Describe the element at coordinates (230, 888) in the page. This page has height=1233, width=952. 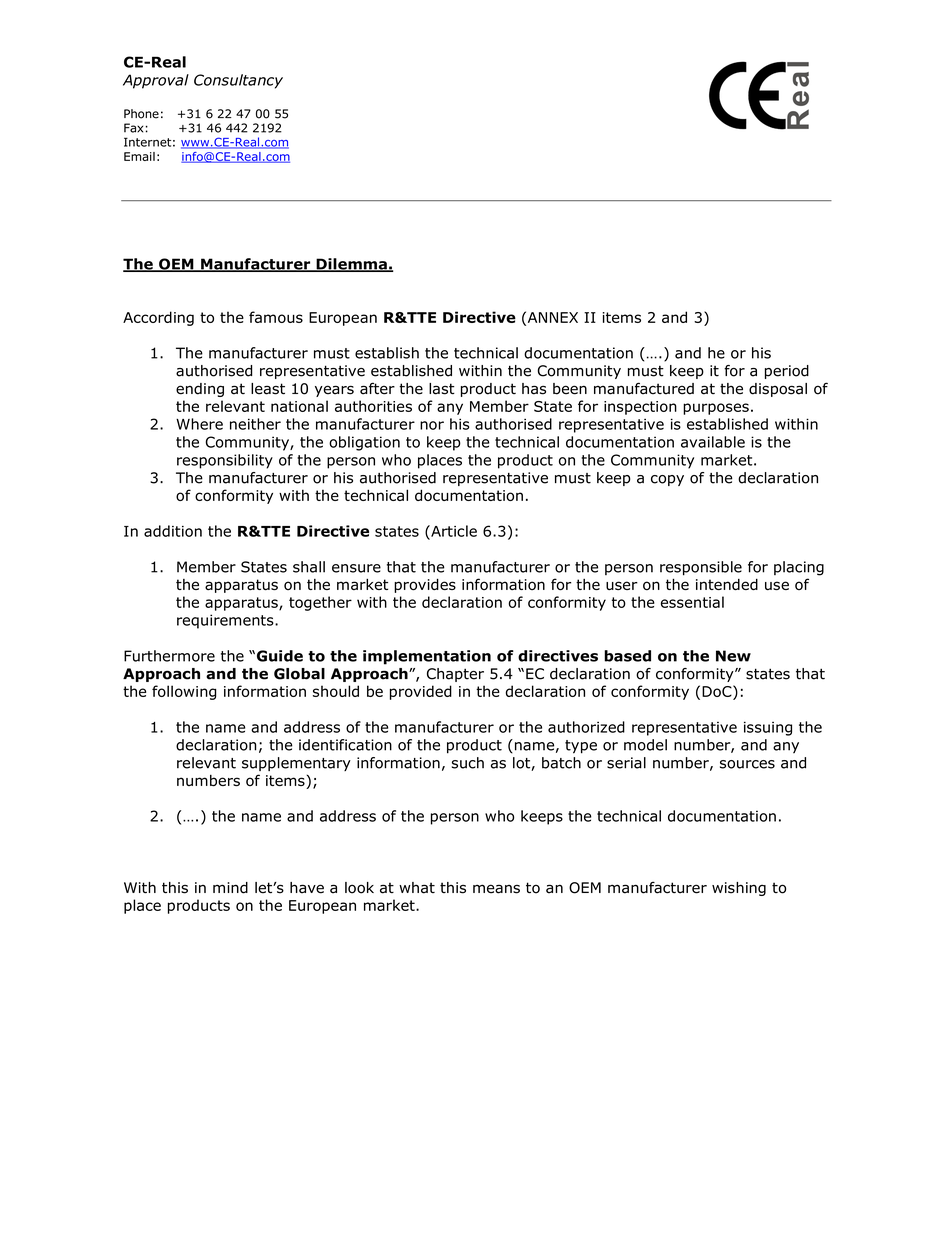
I see `mind` at that location.
